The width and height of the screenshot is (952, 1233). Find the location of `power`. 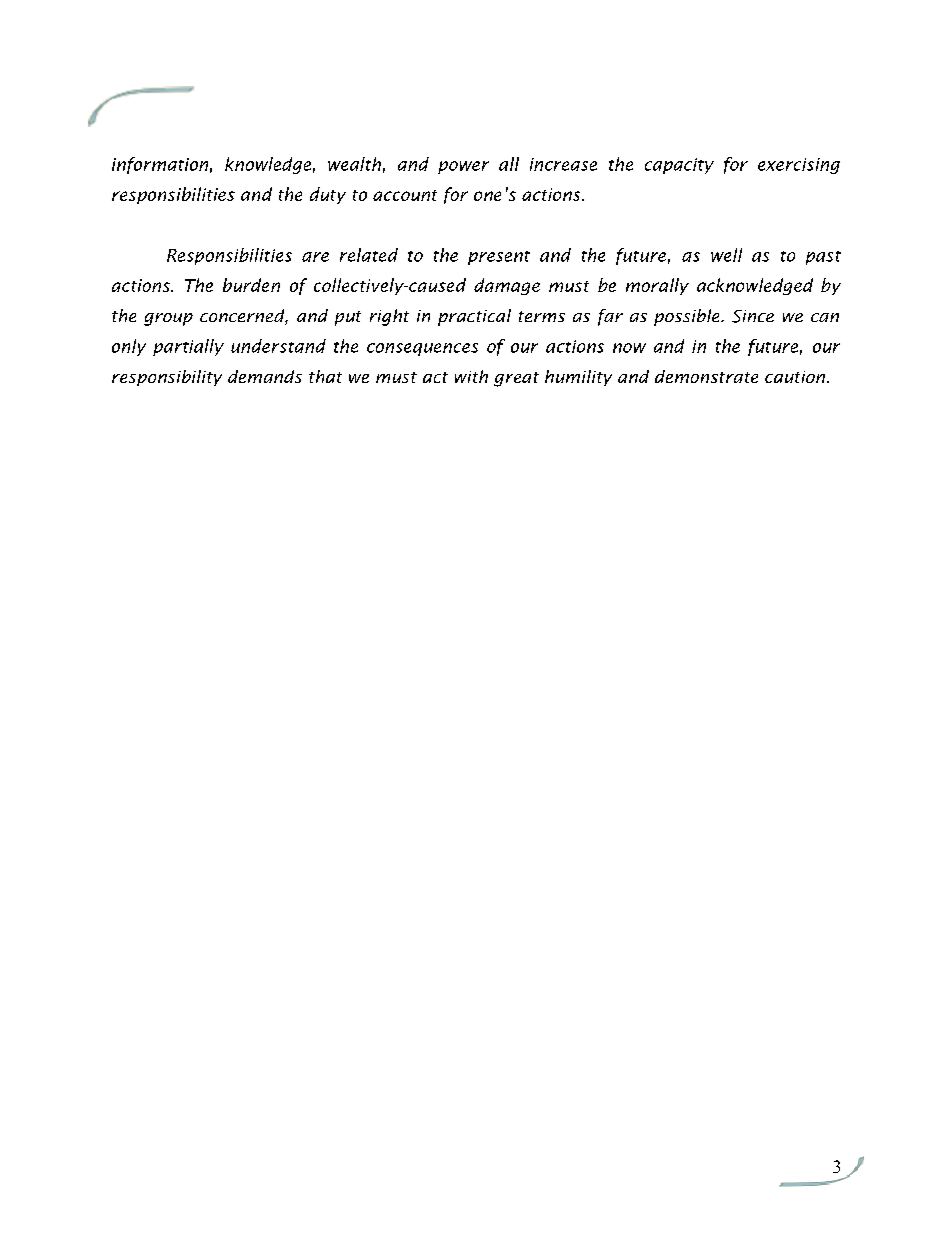

power is located at coordinates (463, 167).
